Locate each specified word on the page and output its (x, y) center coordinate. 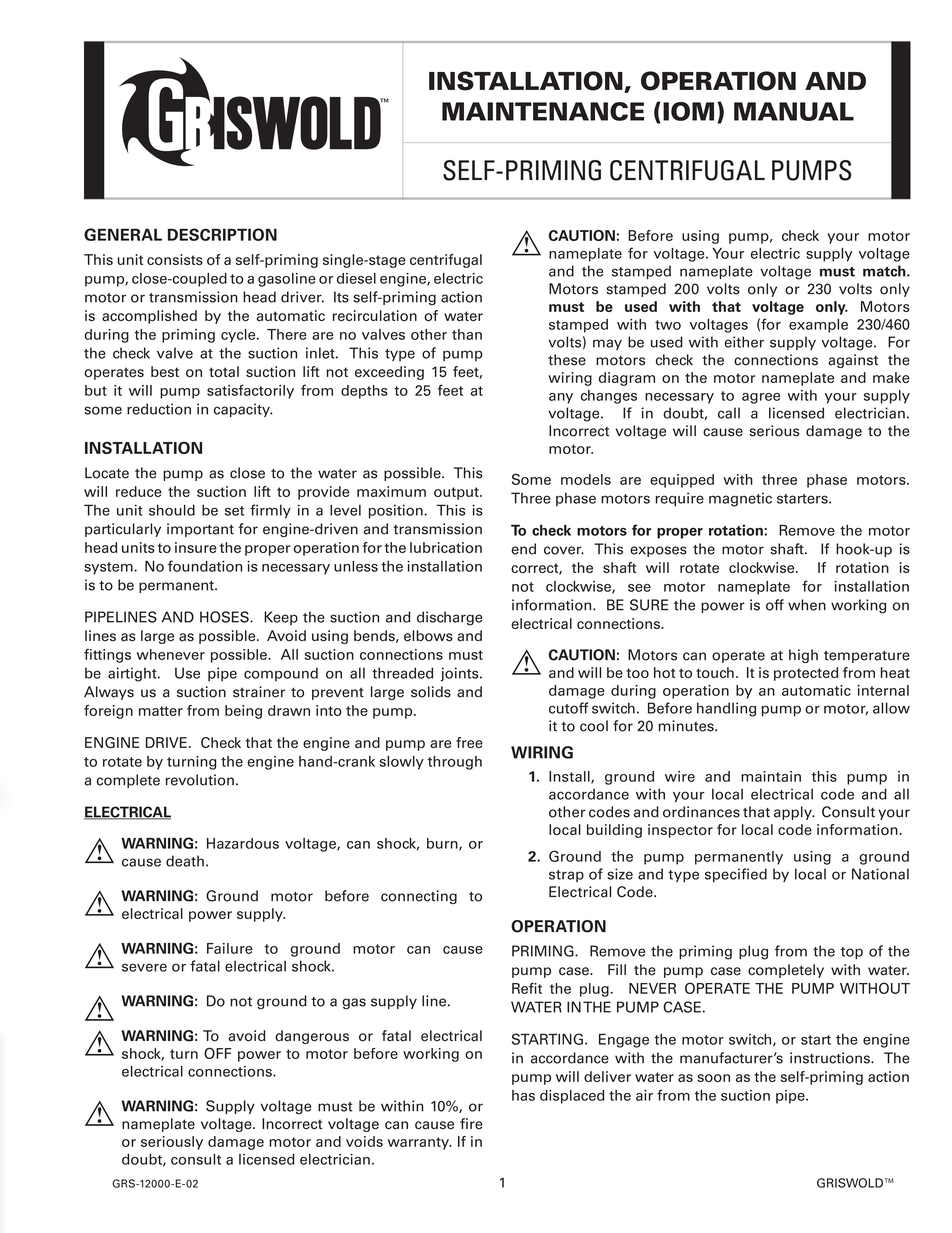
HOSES (225, 617)
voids (364, 1141)
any (561, 398)
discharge (449, 618)
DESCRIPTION (222, 234)
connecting (419, 897)
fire (471, 1124)
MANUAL (794, 111)
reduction (159, 409)
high (803, 656)
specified (736, 875)
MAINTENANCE (543, 111)
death (185, 861)
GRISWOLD (850, 1183)
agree (761, 398)
